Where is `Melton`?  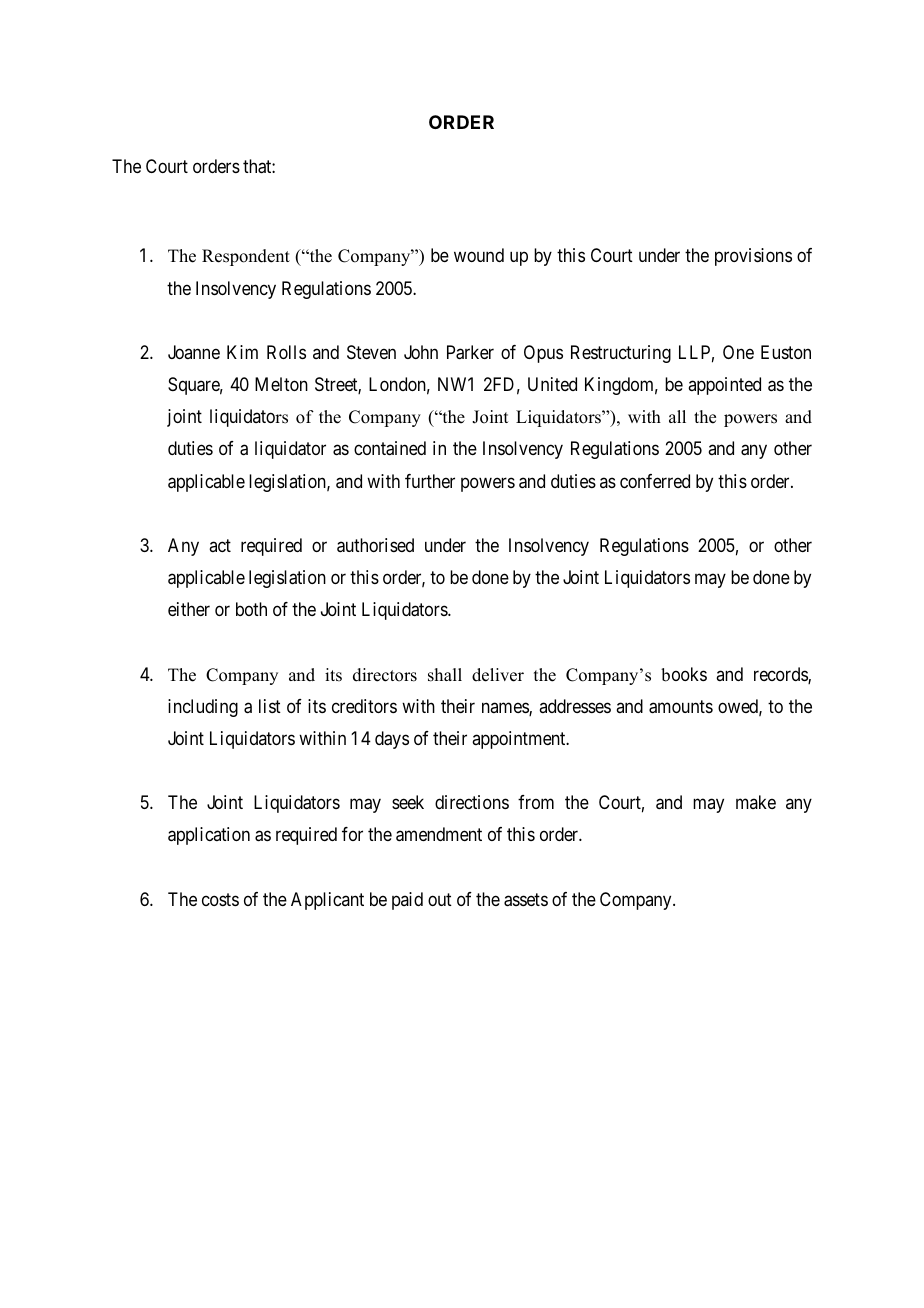
Melton is located at coordinates (281, 384).
